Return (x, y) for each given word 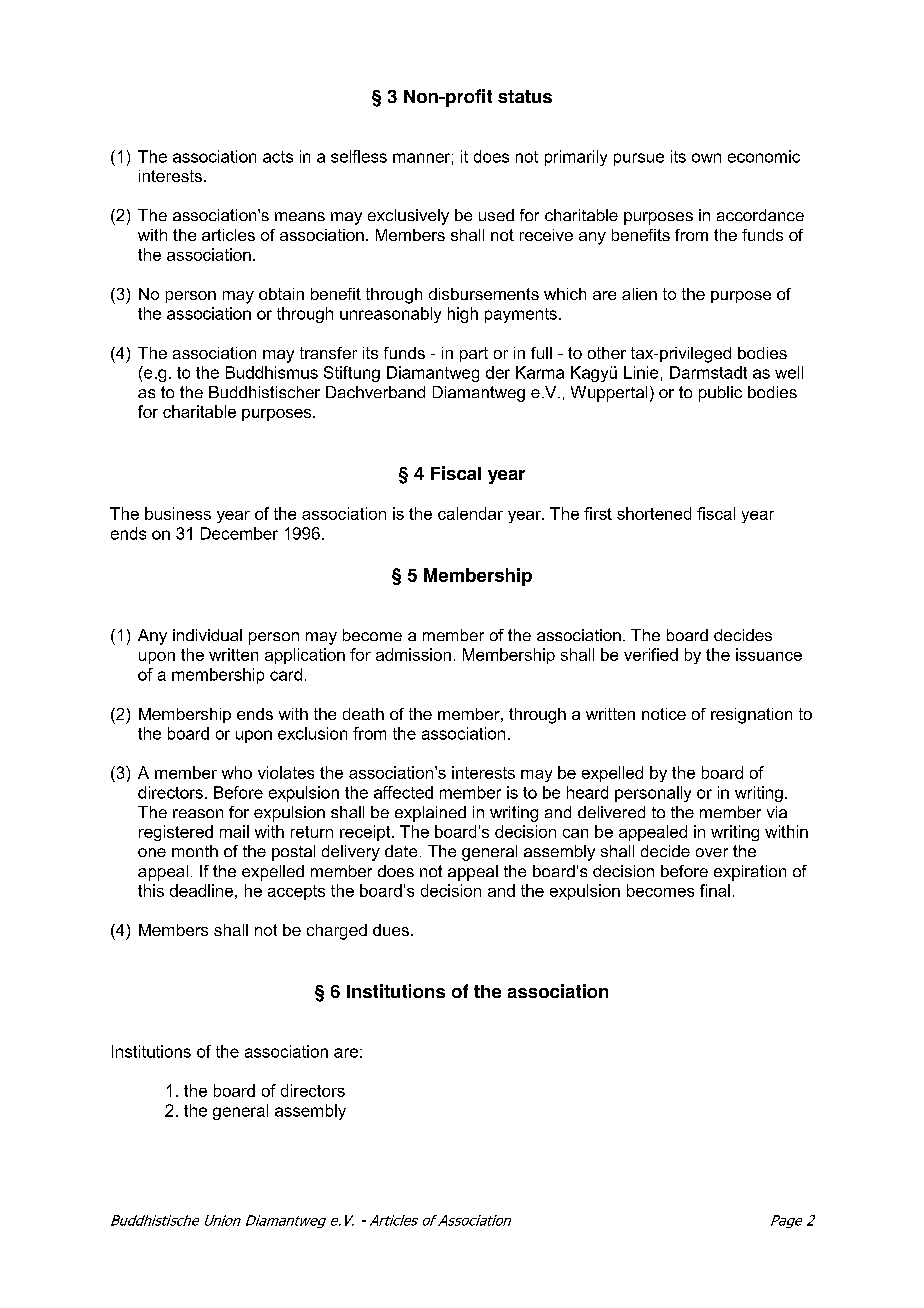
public (720, 394)
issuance (769, 654)
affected (403, 792)
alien (639, 294)
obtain (281, 294)
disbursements (484, 294)
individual (207, 635)
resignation (751, 716)
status (525, 96)
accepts (296, 892)
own (706, 158)
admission (413, 654)
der (498, 372)
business (178, 513)
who (237, 772)
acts (278, 157)
